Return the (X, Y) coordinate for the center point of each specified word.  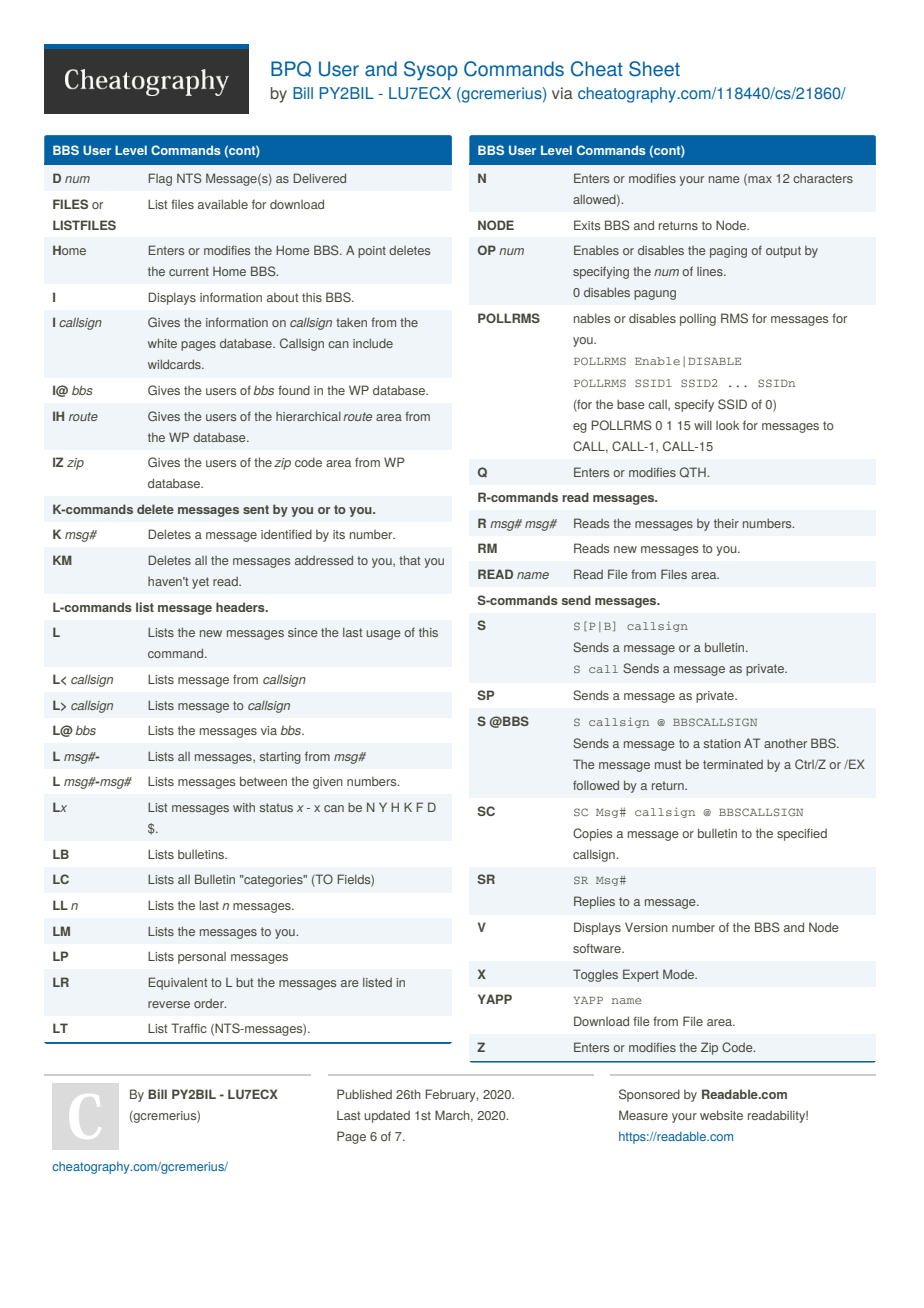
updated (387, 1117)
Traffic (189, 1028)
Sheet (654, 69)
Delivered (319, 178)
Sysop (431, 71)
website (721, 1115)
